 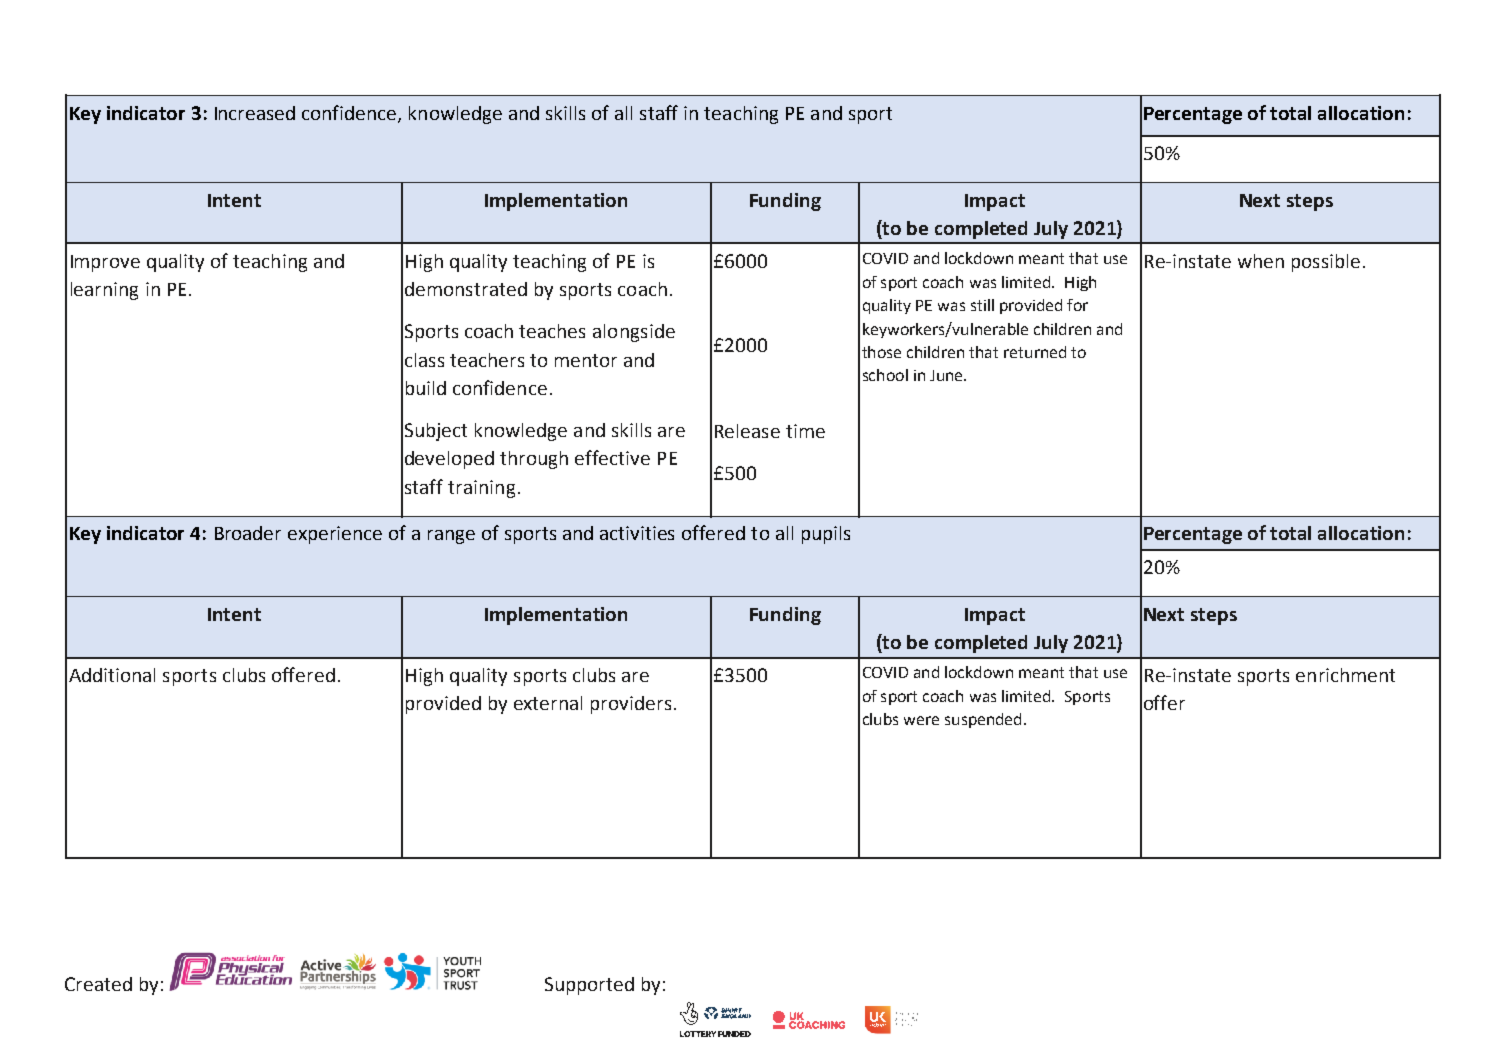 I want to click on demonstrated, so click(x=466, y=289).
